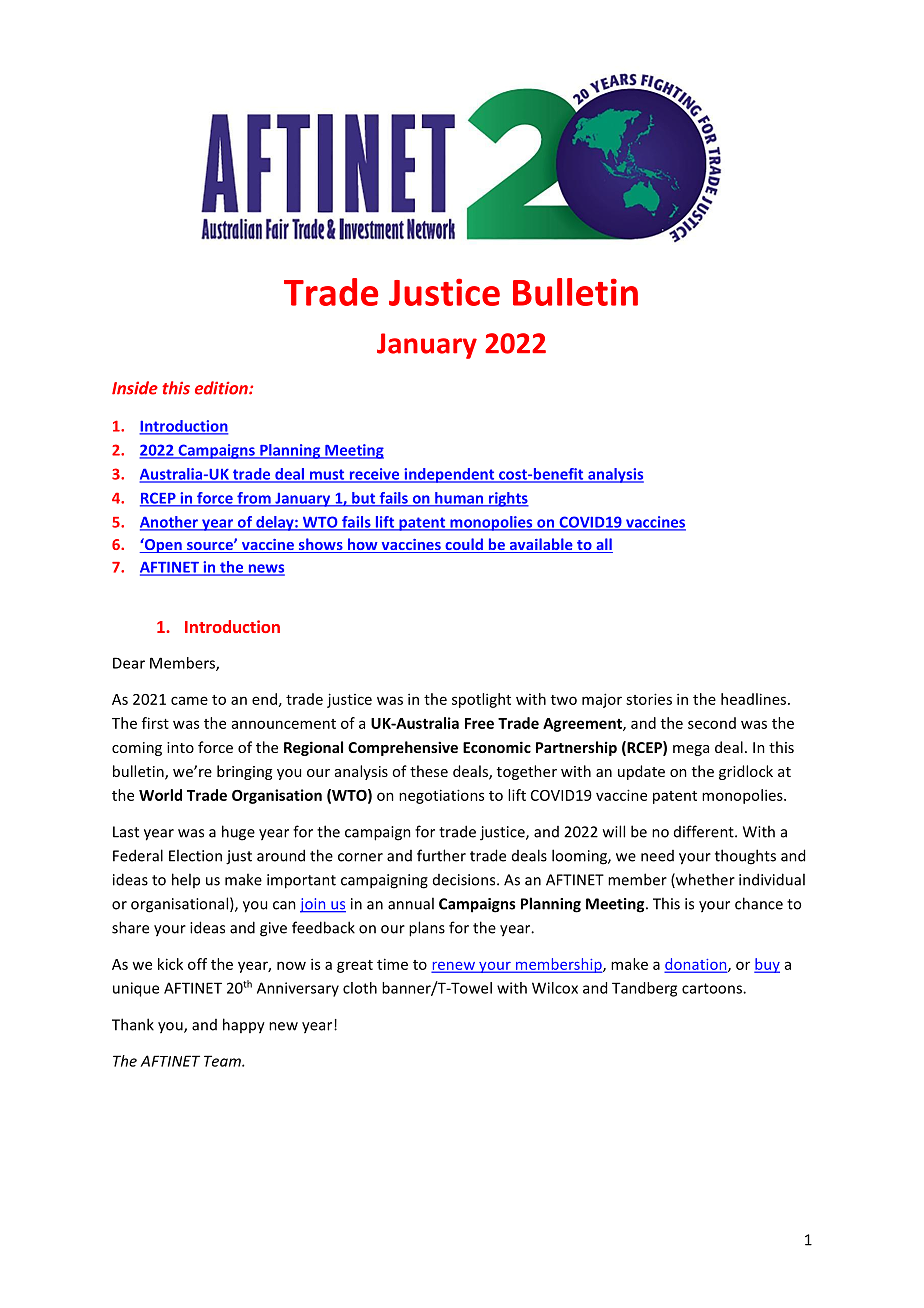 This screenshot has height=1308, width=924. I want to click on help, so click(186, 880).
